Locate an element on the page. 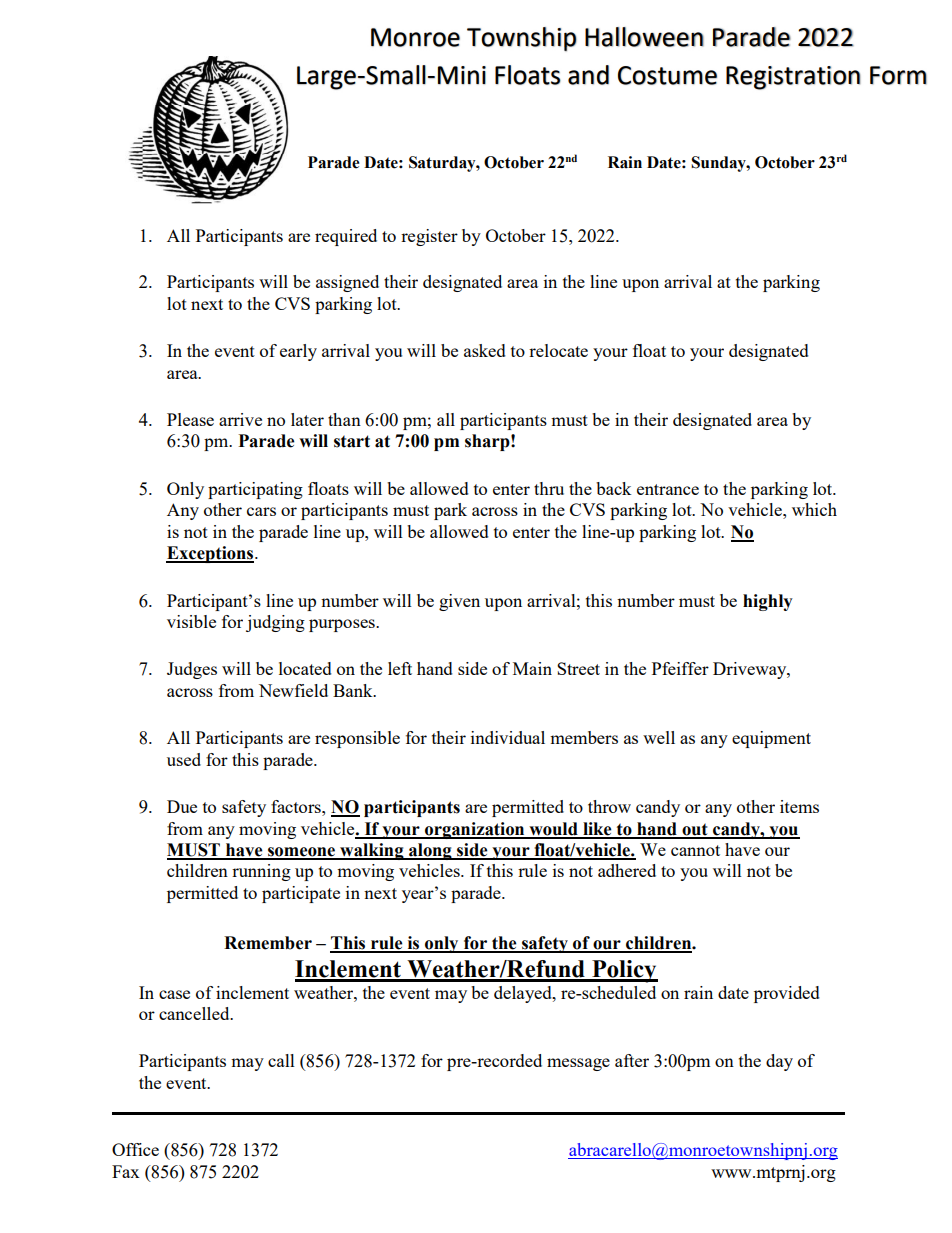 The height and width of the image is (1233, 952). required is located at coordinates (346, 237).
